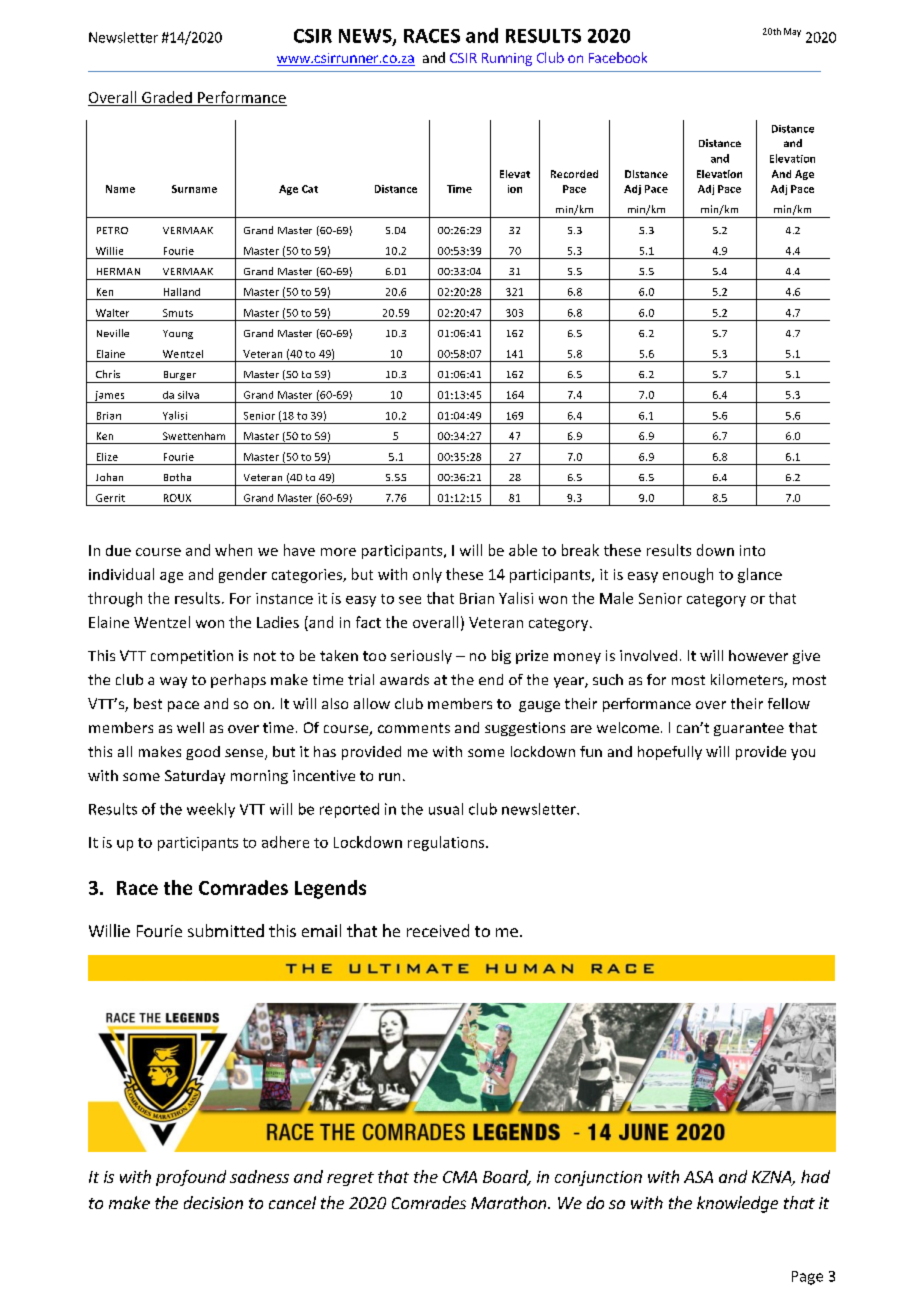 This screenshot has height=1308, width=924. Describe the element at coordinates (510, 1202) in the screenshot. I see `Marathon` at that location.
